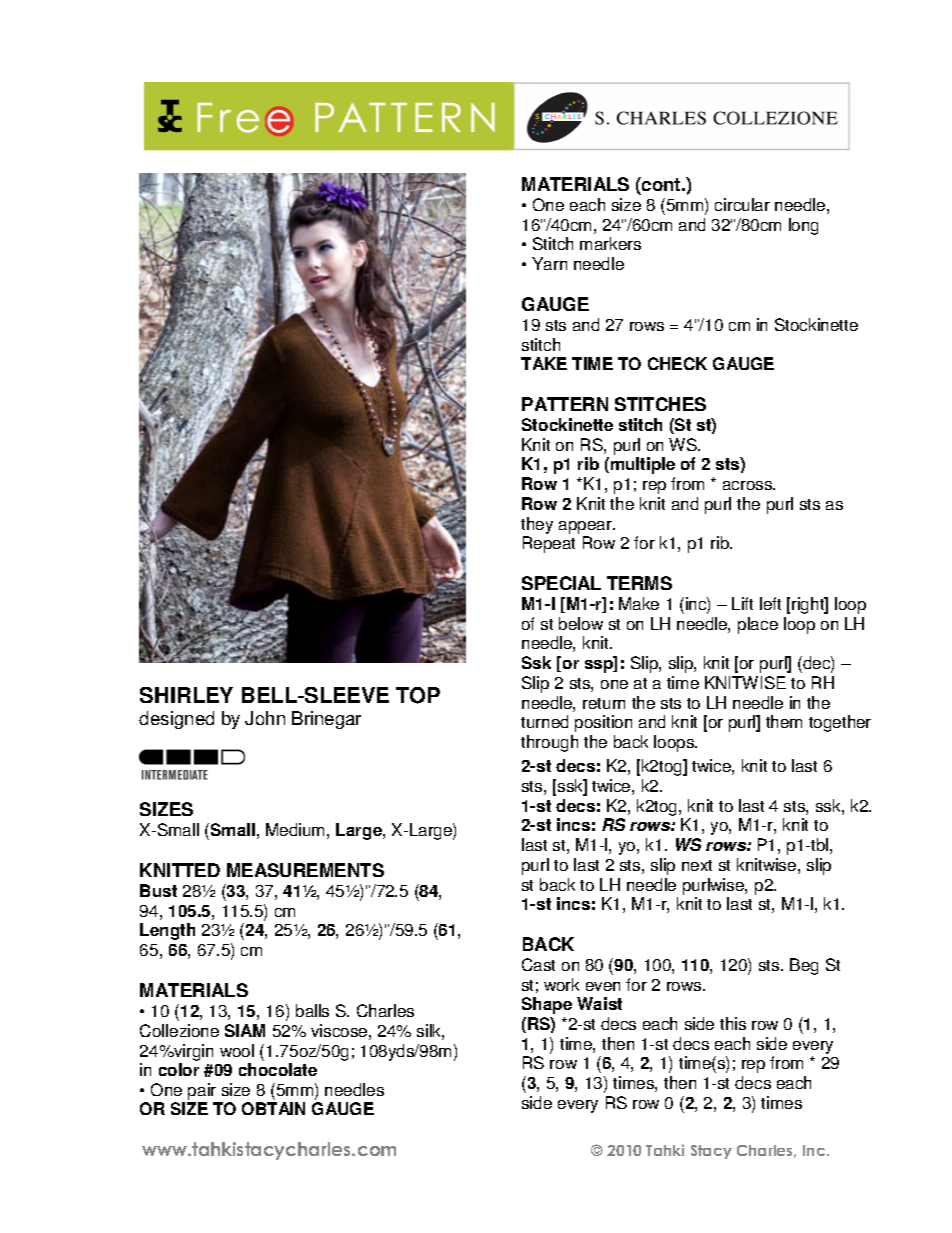 The image size is (952, 1233). I want to click on this, so click(733, 1023).
